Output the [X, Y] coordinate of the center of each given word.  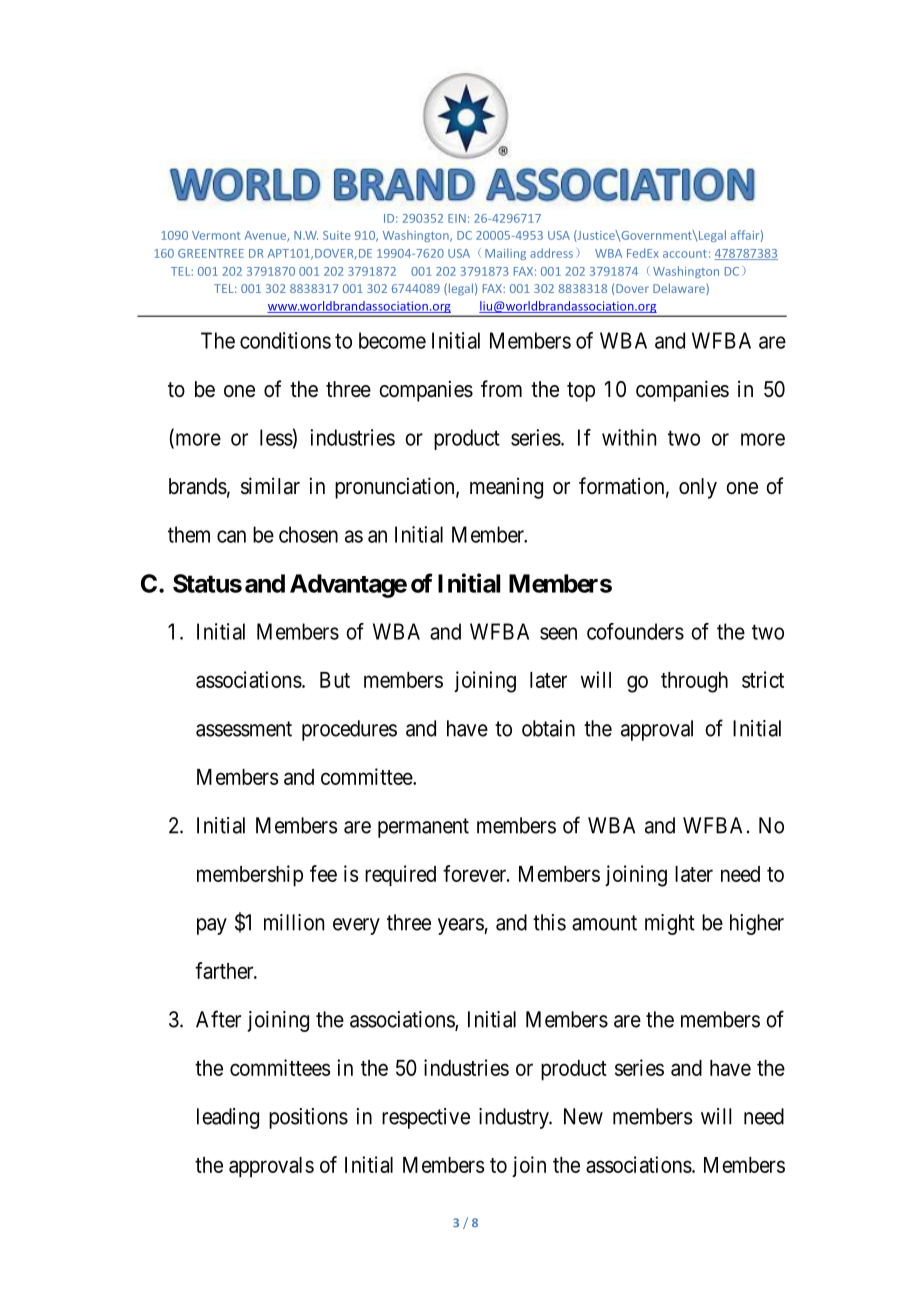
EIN [457, 218]
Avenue [266, 236]
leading [228, 1118]
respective [426, 1118]
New [583, 1116]
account [685, 254]
